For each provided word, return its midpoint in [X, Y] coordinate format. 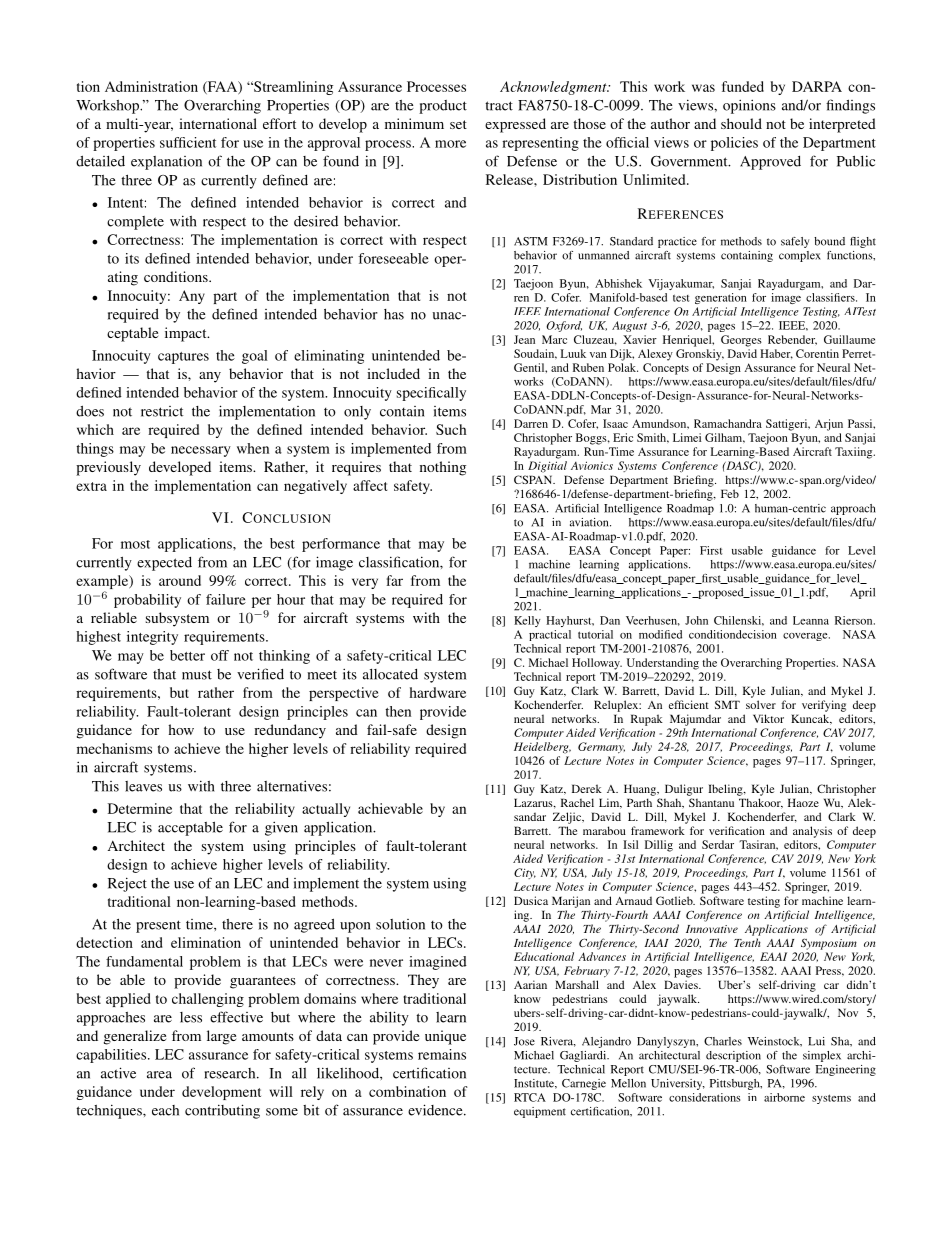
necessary [201, 451]
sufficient [188, 142]
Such [451, 429]
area [159, 1075]
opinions [749, 106]
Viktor [768, 718]
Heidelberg [542, 748]
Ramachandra [728, 423]
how [181, 729]
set [458, 124]
